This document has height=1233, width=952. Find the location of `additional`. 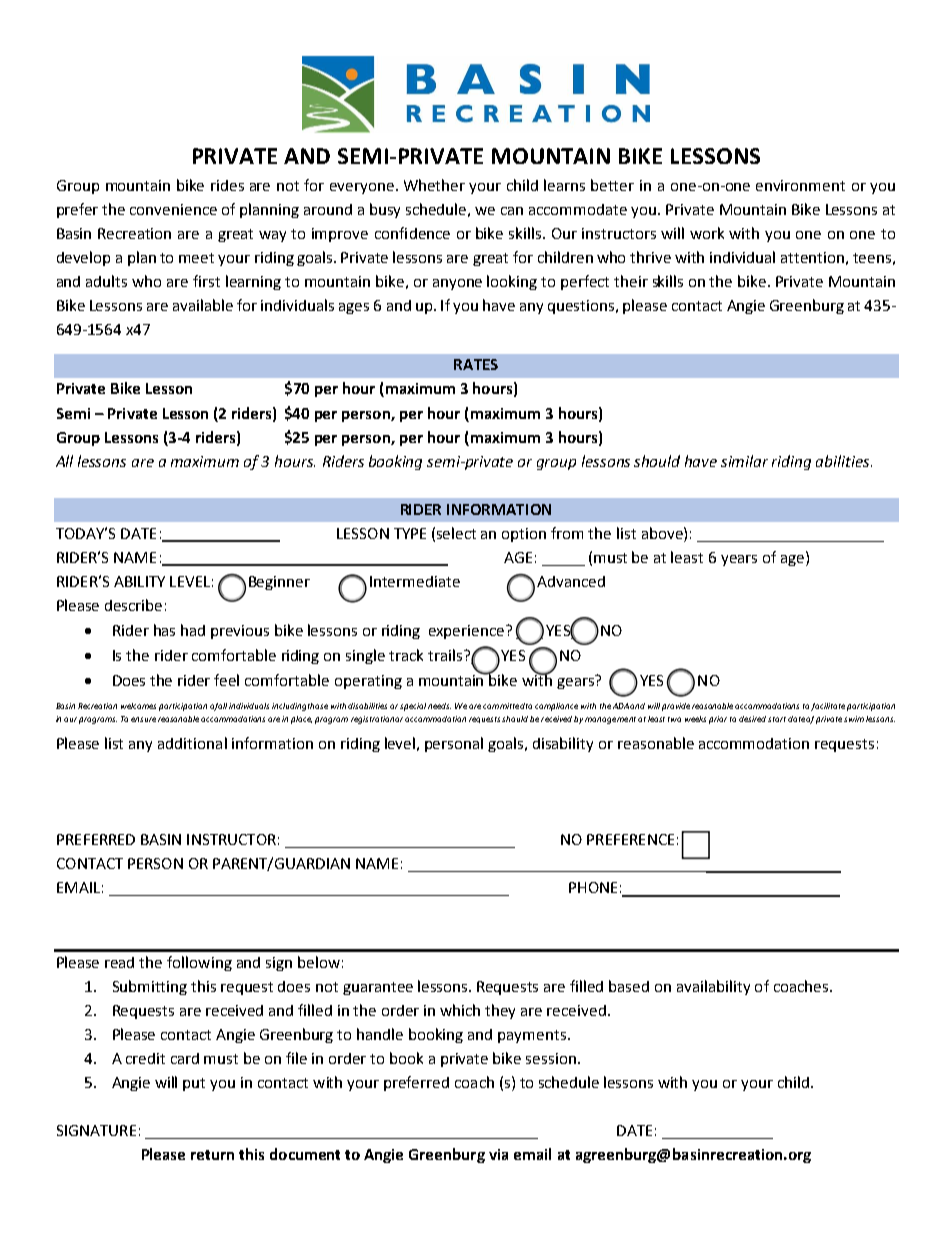

additional is located at coordinates (192, 743).
